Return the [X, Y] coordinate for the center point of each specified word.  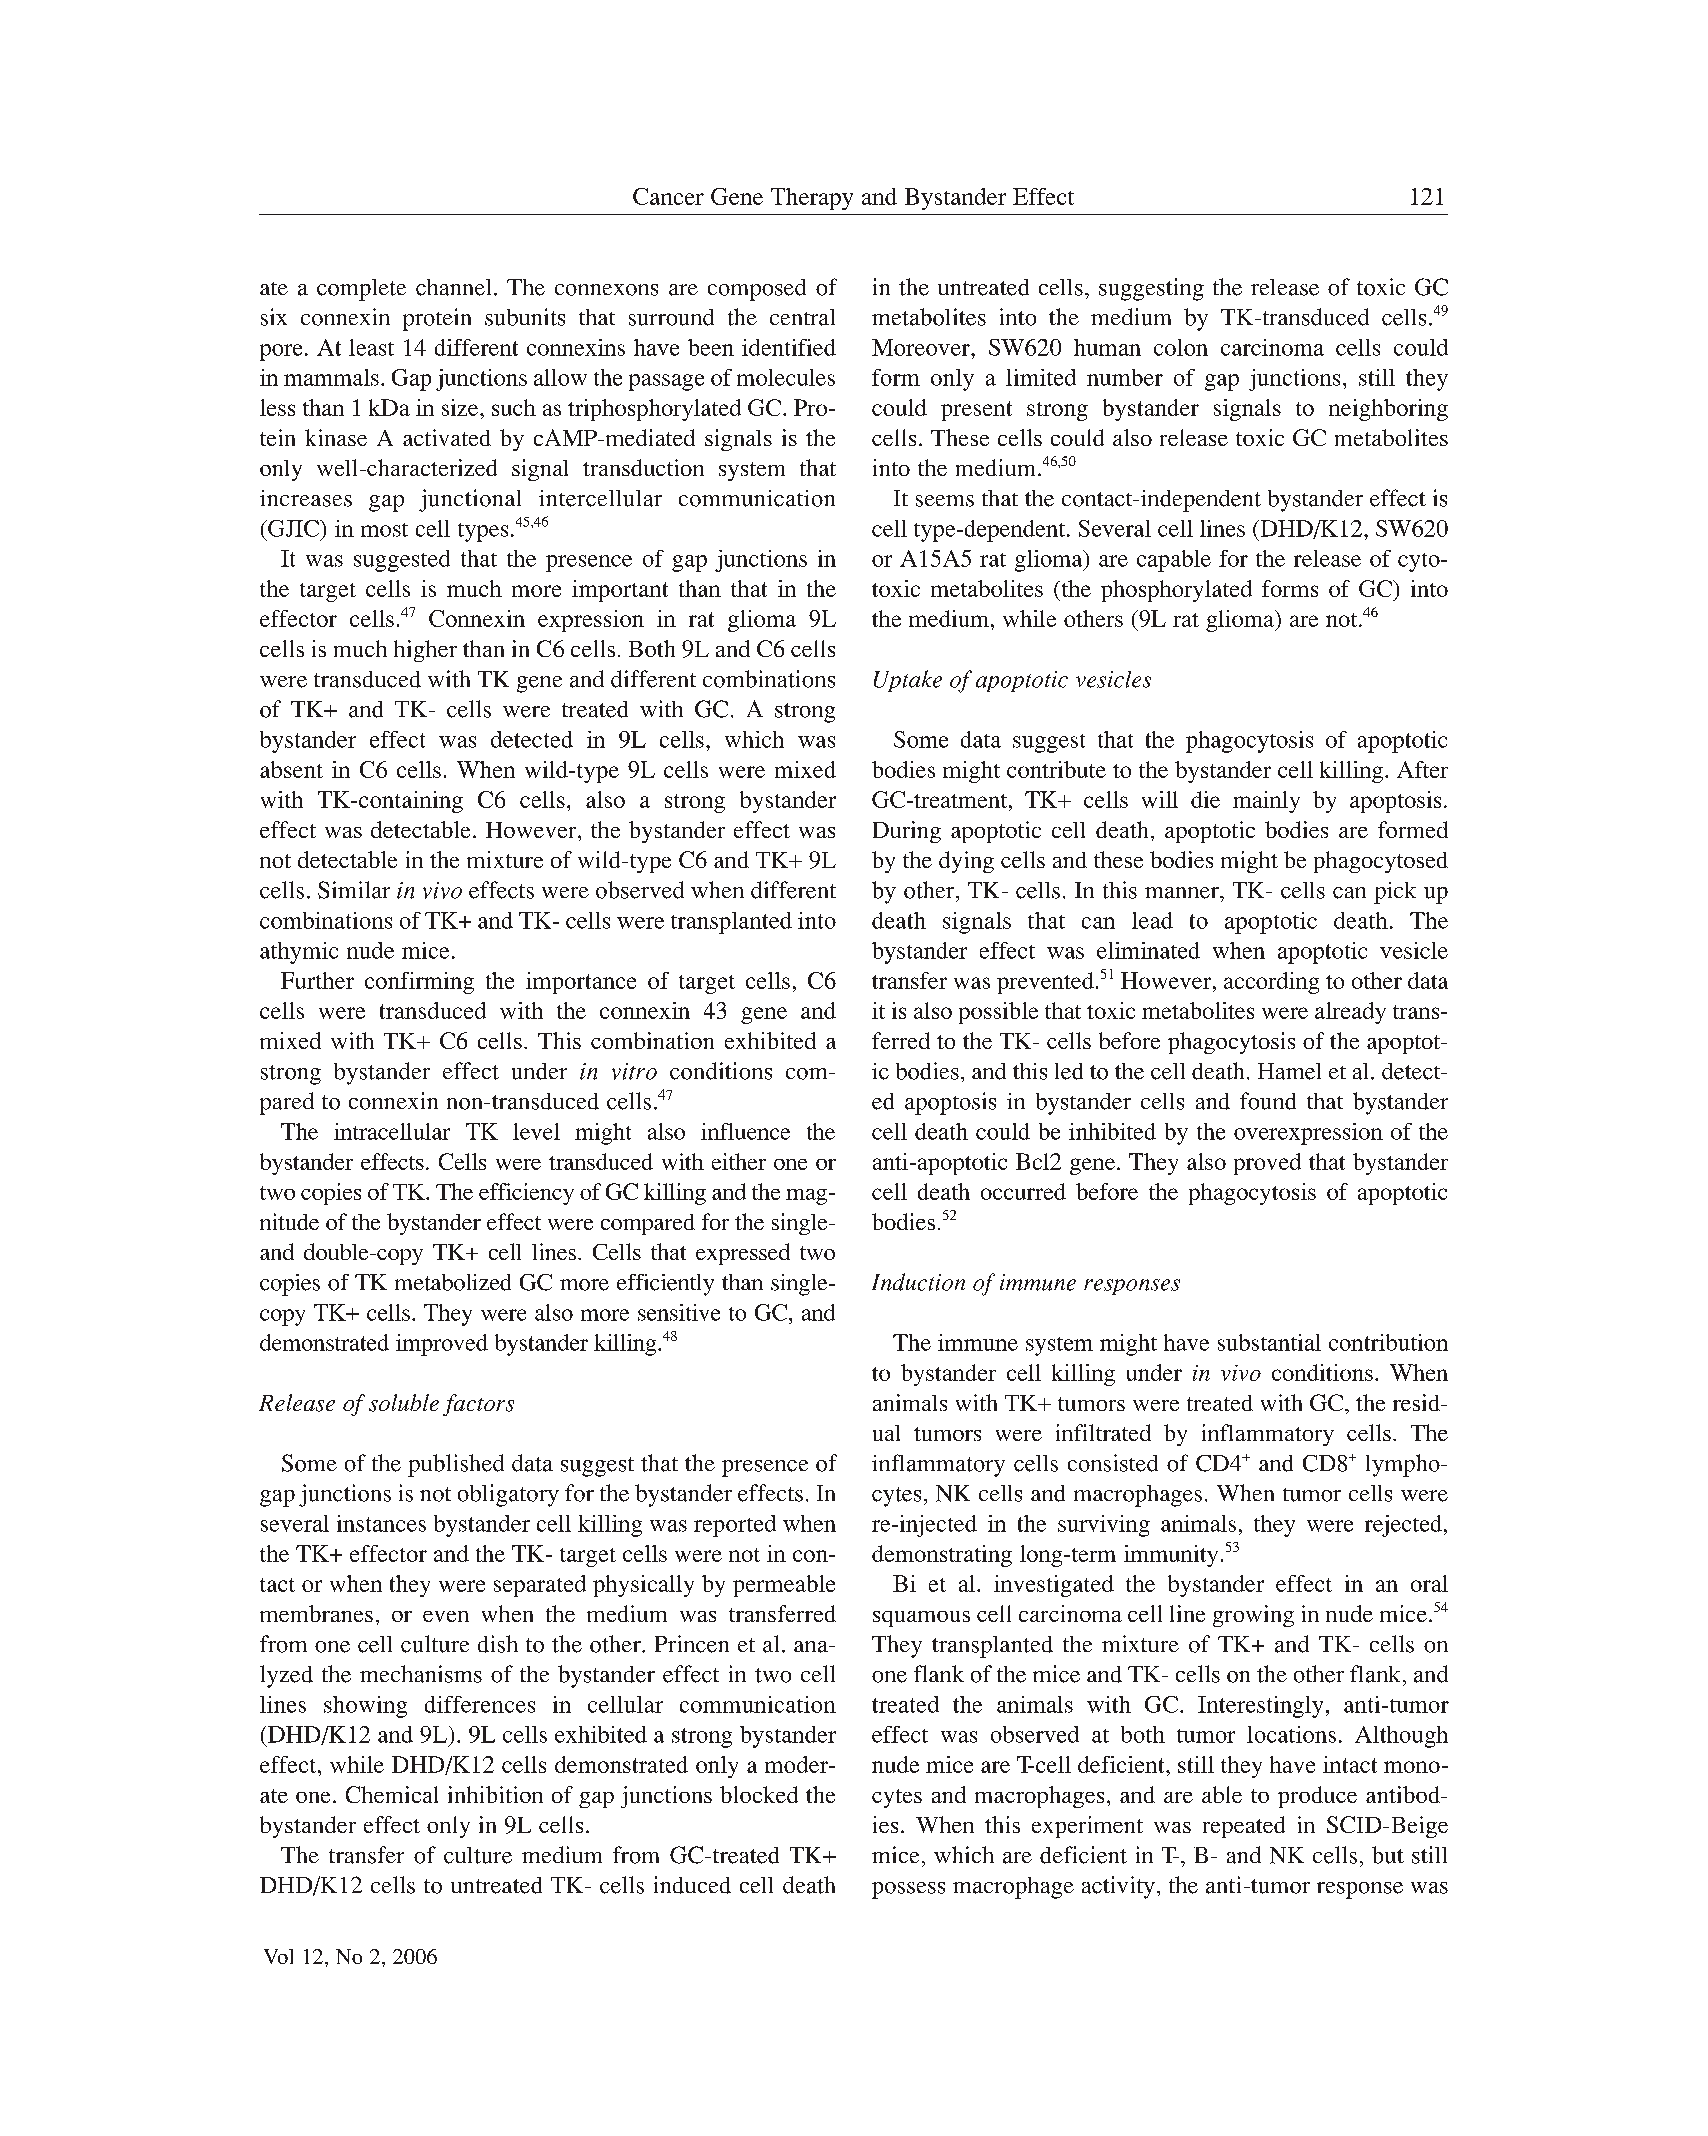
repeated [1244, 1827]
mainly [1266, 802]
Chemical [392, 1794]
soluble [404, 1403]
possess [908, 1890]
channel [453, 287]
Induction [918, 1282]
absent [291, 769]
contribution [1388, 1342]
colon [1181, 347]
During [907, 832]
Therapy [812, 199]
